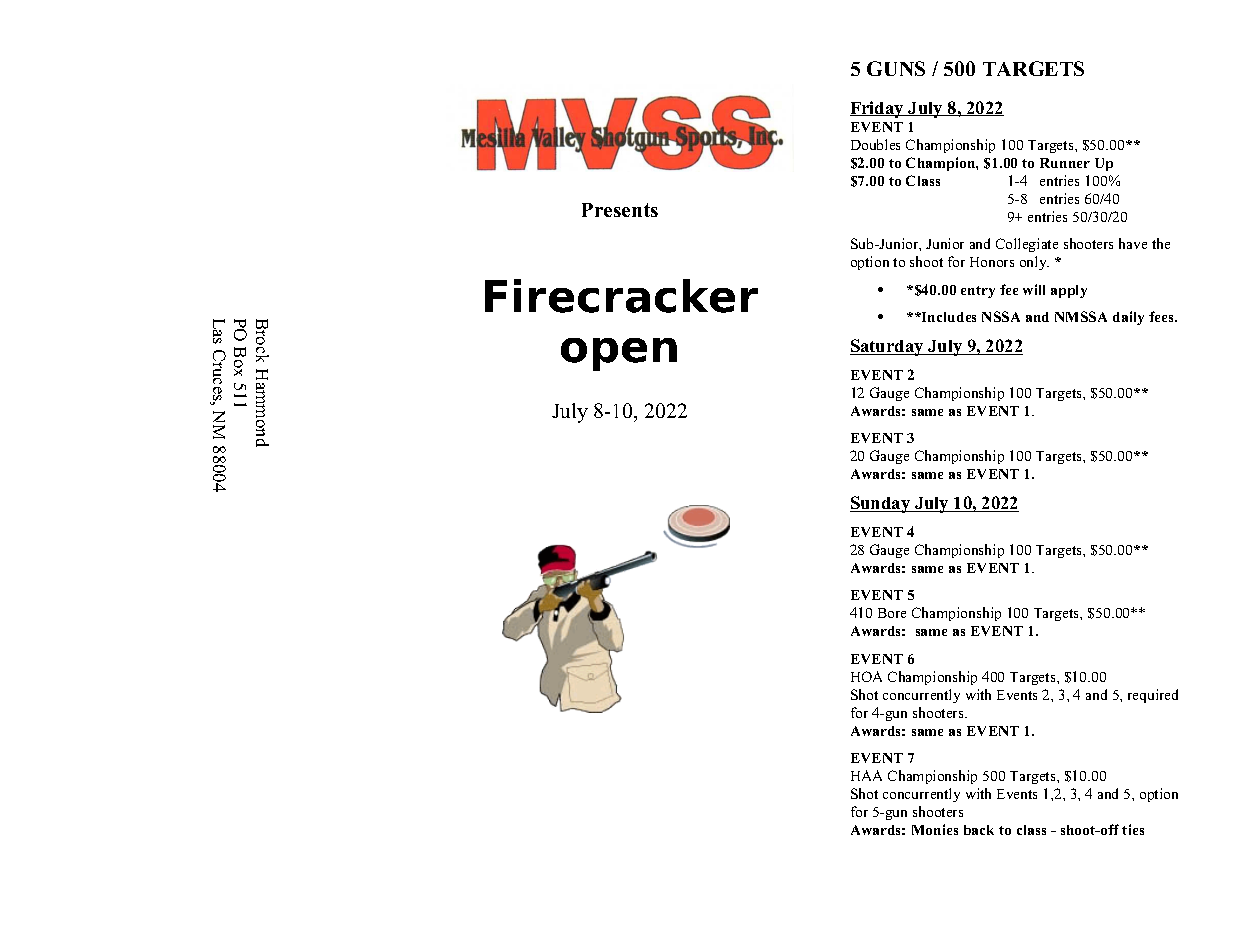  Describe the element at coordinates (866, 775) in the page. I see `HAA` at that location.
